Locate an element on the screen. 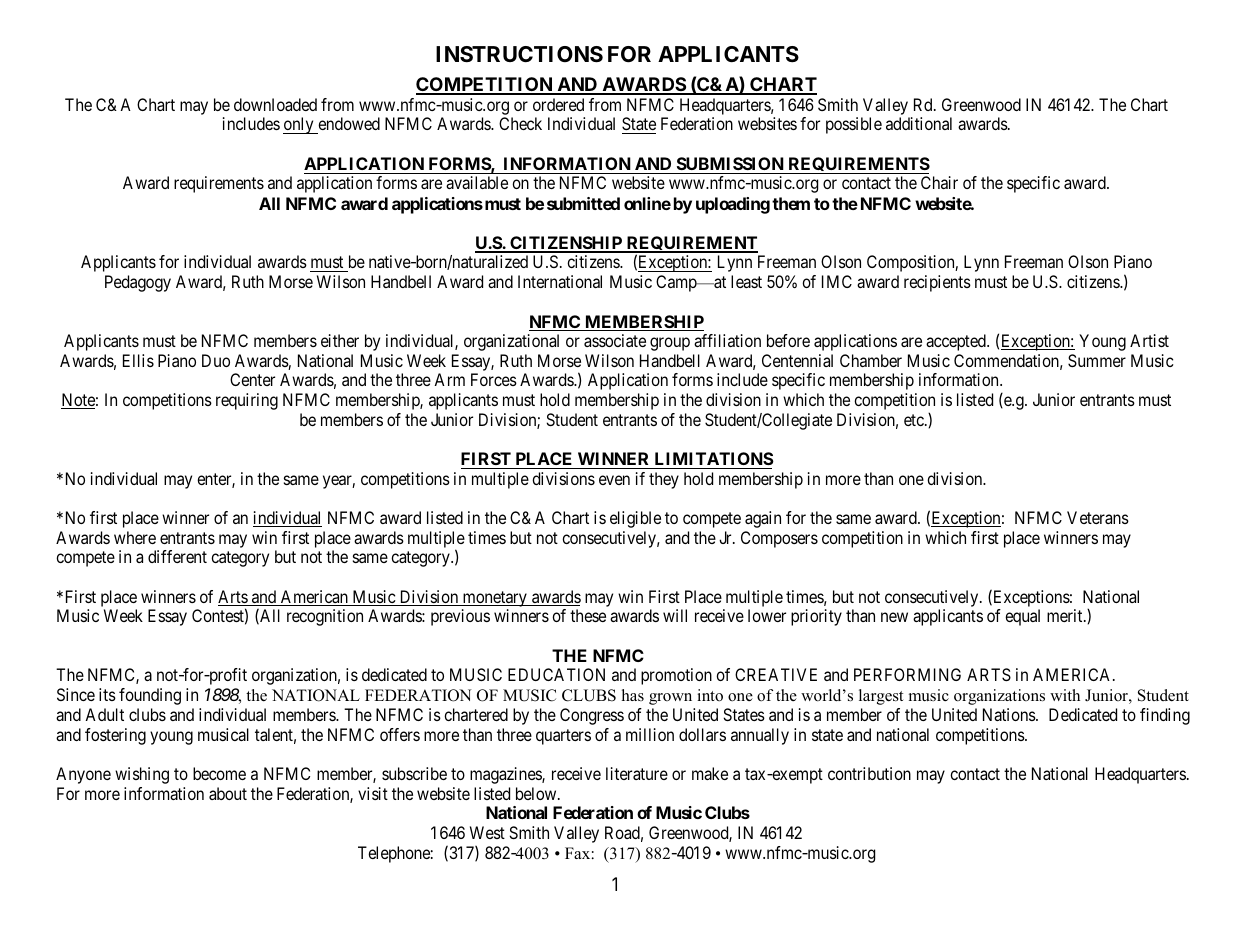 The image size is (1233, 952). Veterans is located at coordinates (1098, 517).
